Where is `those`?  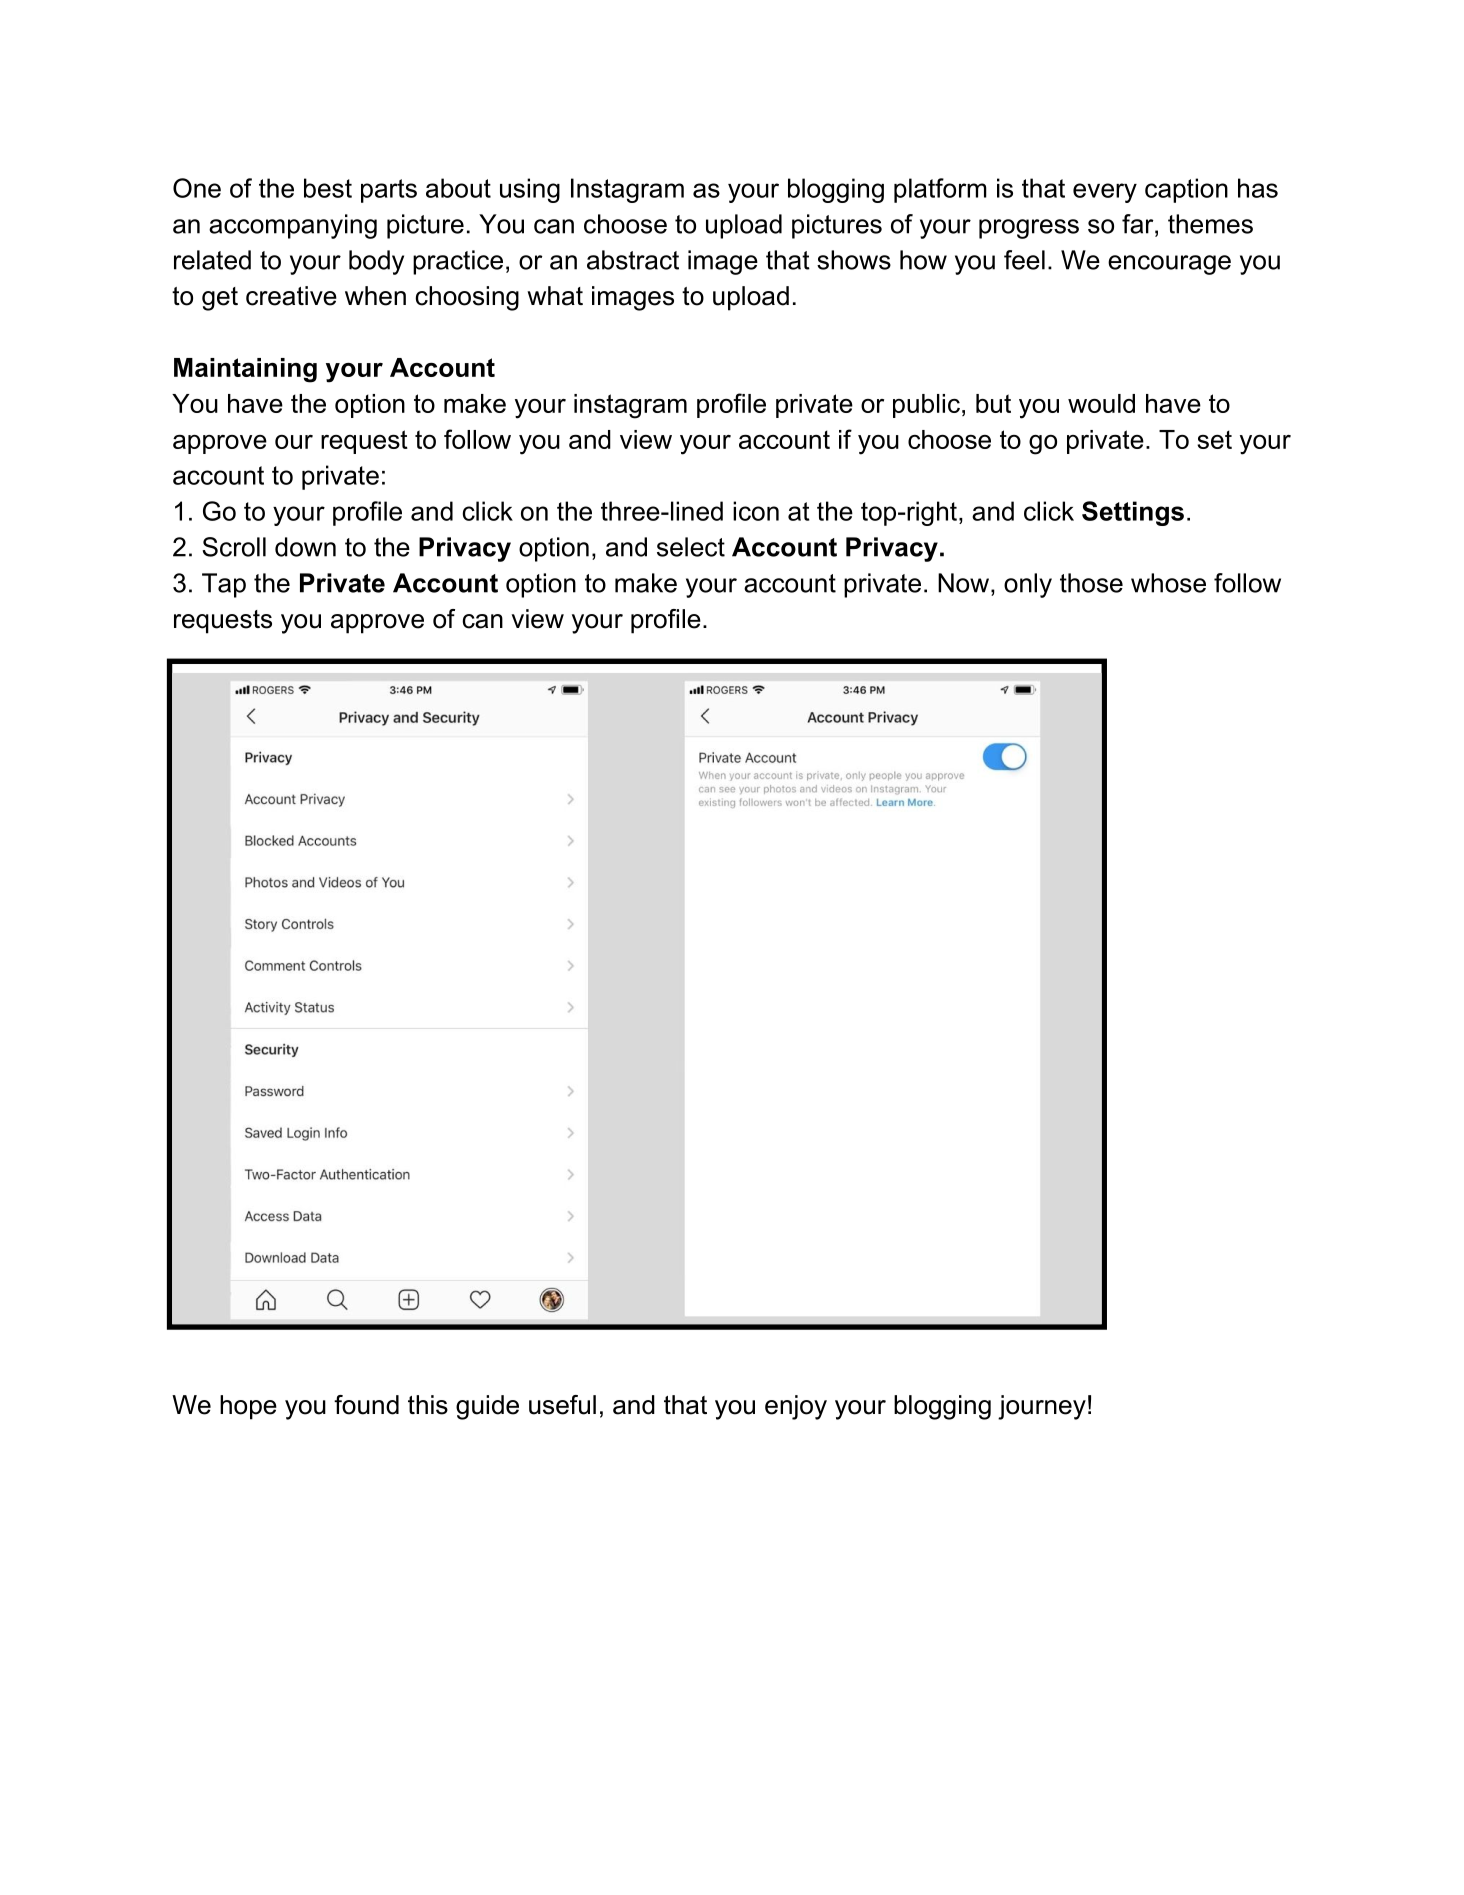
those is located at coordinates (1091, 583).
